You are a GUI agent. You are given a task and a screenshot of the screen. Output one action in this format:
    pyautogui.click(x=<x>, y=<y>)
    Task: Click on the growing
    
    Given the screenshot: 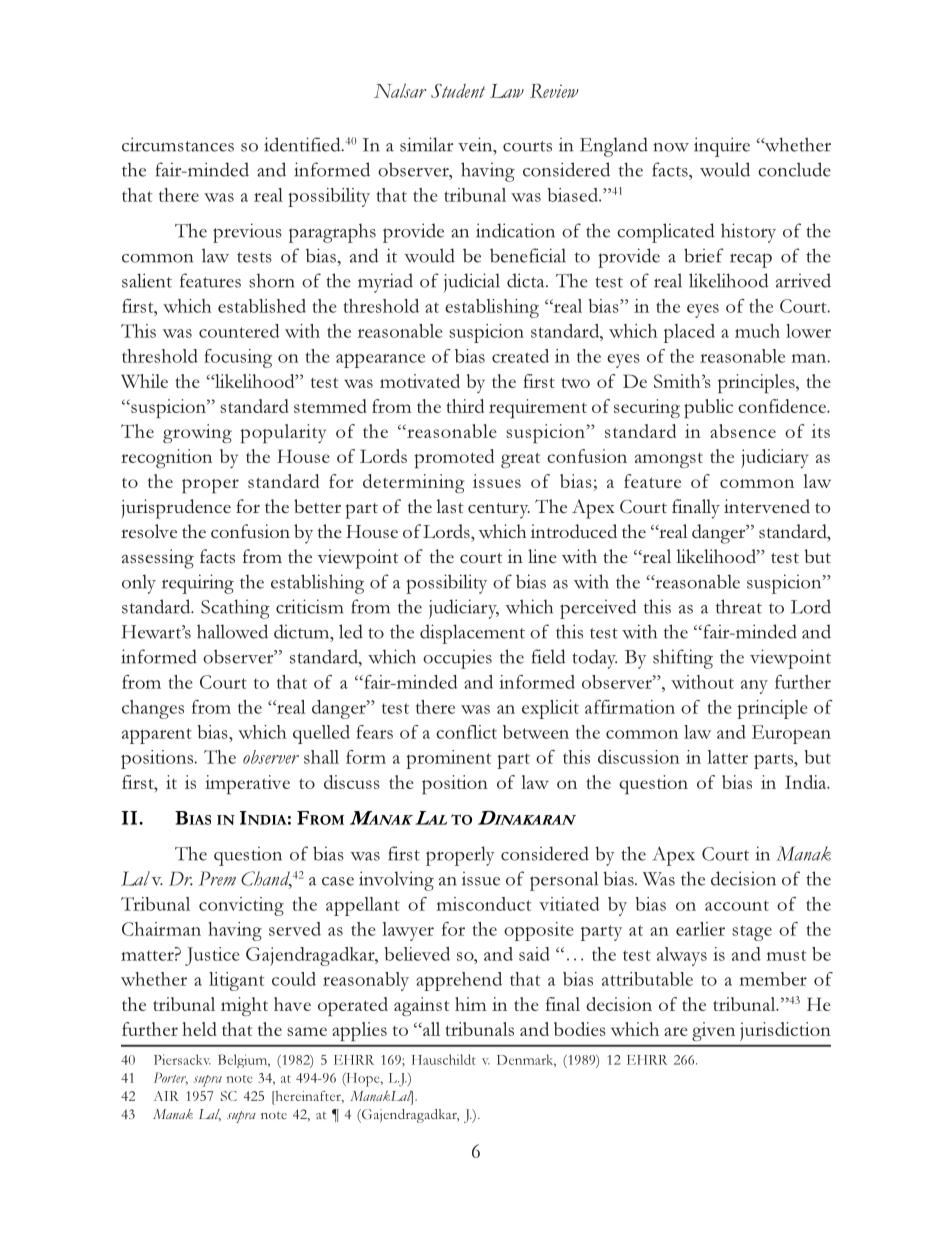 What is the action you would take?
    pyautogui.click(x=197, y=433)
